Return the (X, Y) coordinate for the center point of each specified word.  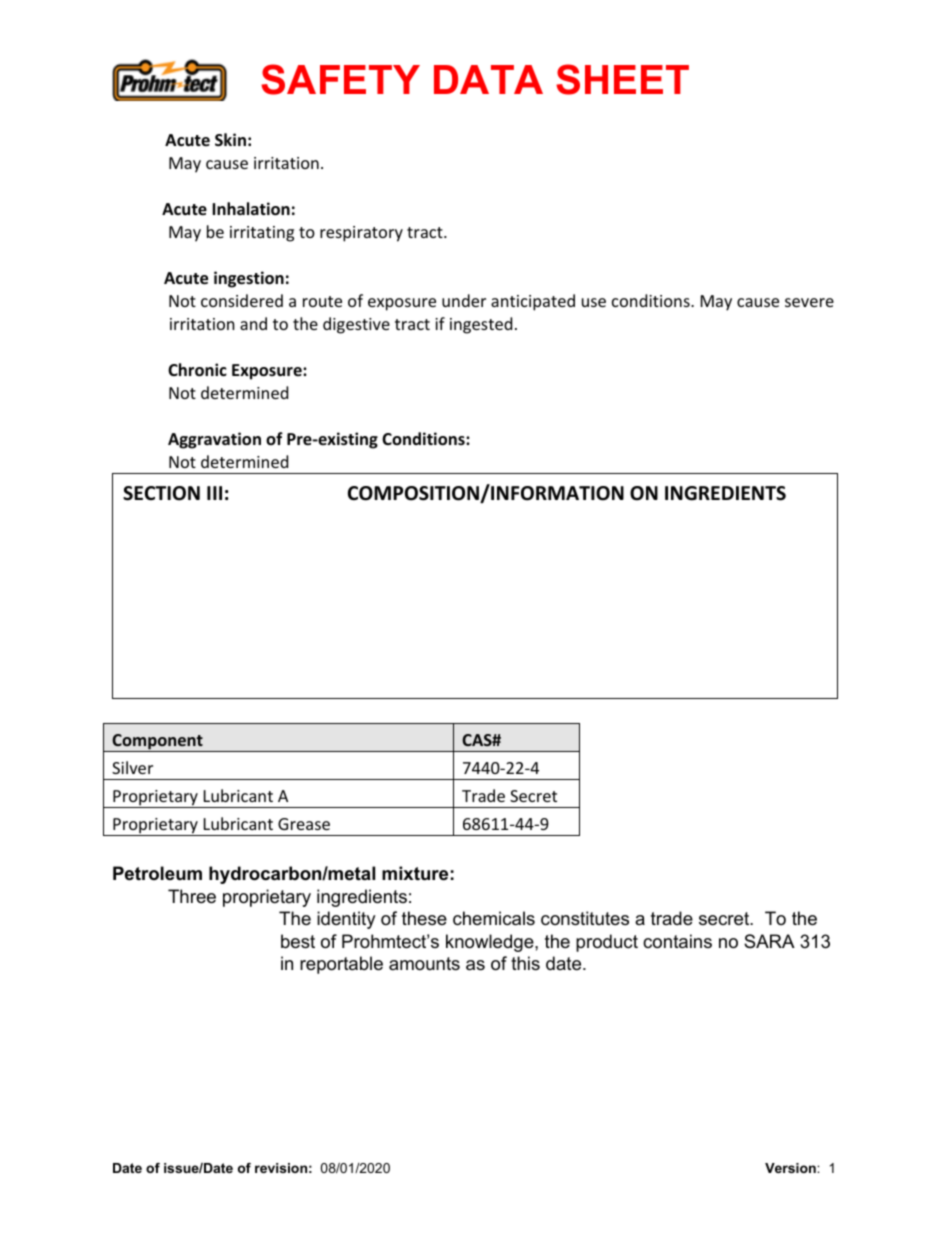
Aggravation (214, 440)
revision (281, 1168)
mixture (415, 873)
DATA (488, 79)
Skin (230, 139)
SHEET (622, 79)
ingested (481, 325)
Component (157, 743)
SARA (769, 941)
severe (809, 302)
